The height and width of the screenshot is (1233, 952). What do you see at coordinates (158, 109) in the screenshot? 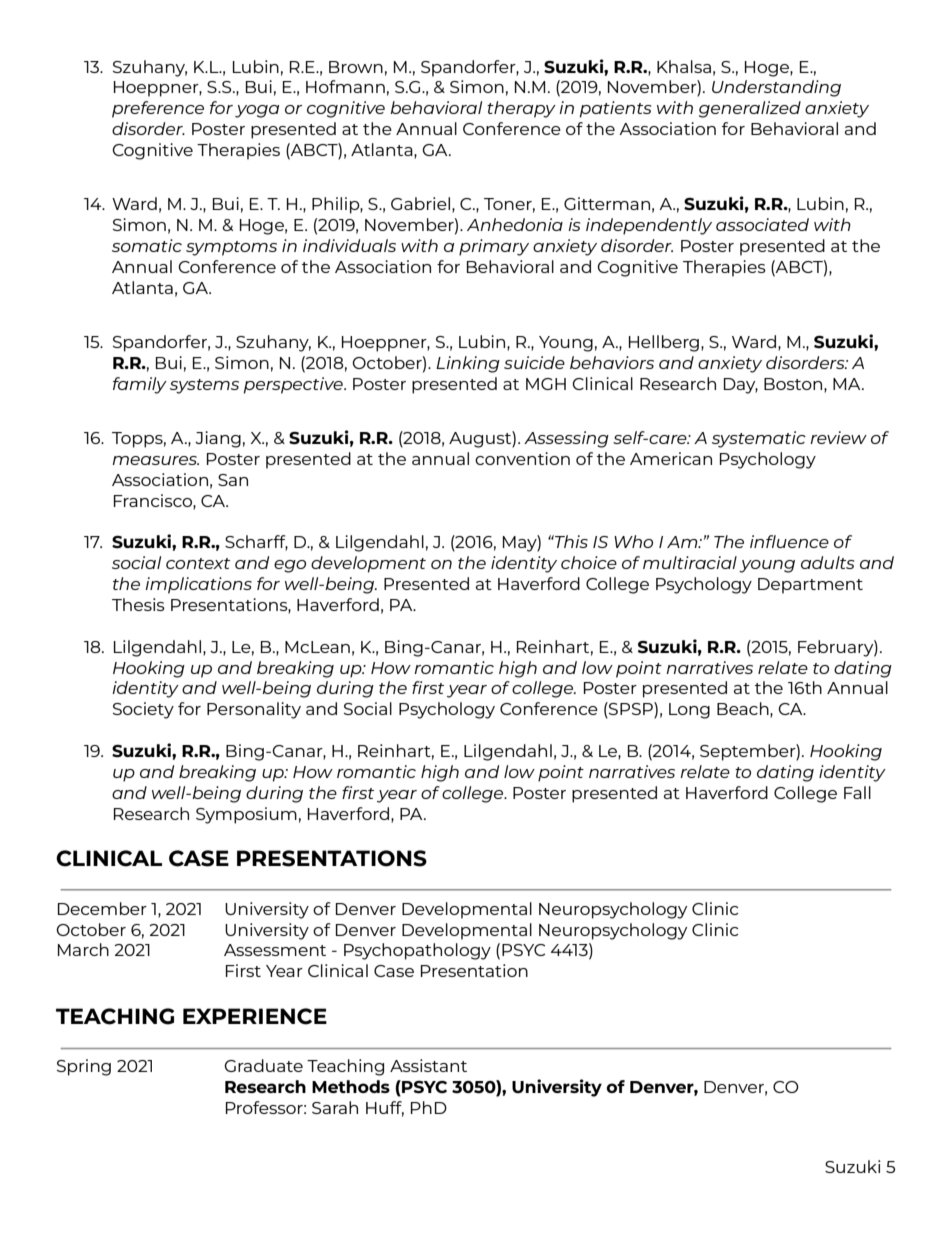
I see `preference` at bounding box center [158, 109].
